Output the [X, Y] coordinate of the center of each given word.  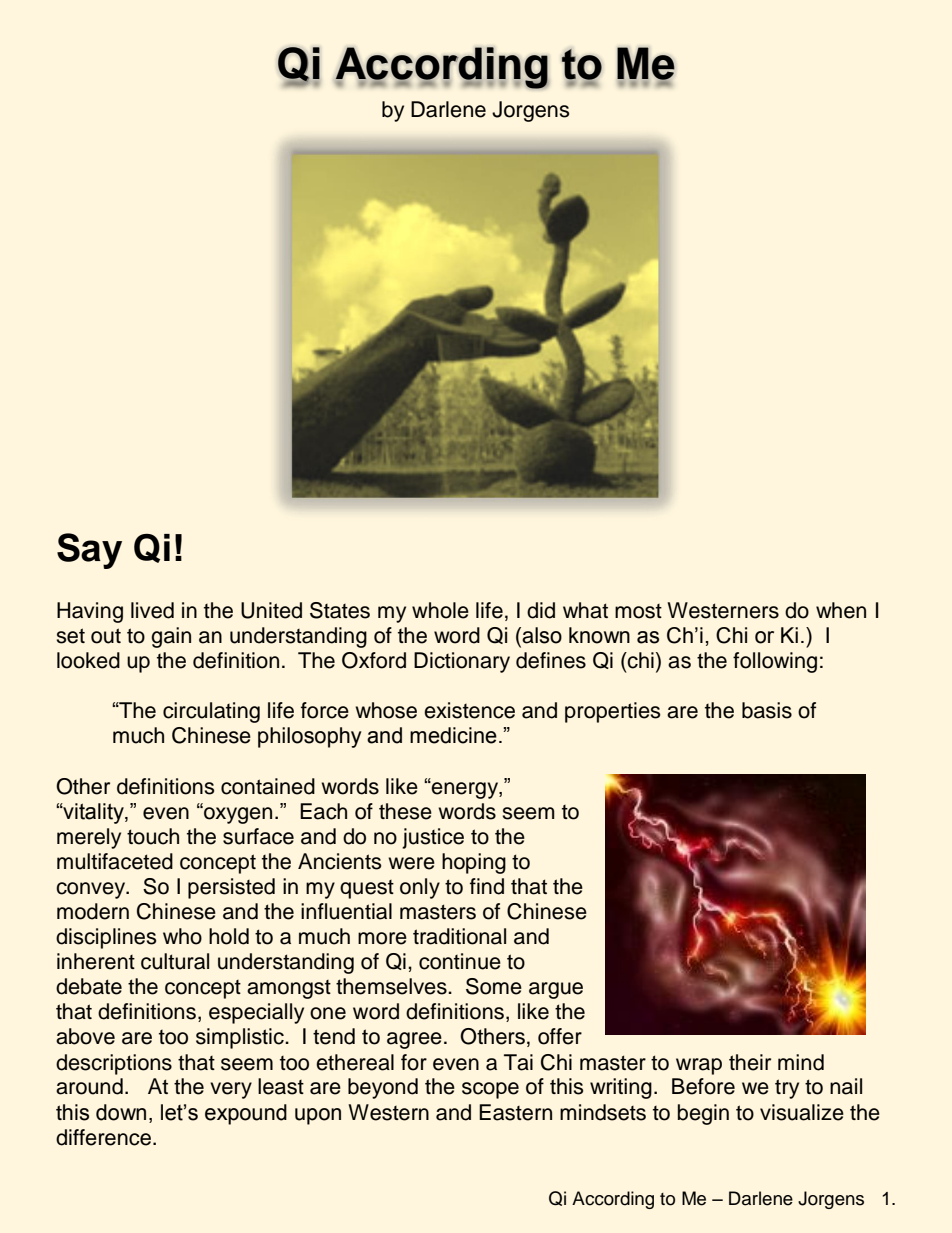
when [841, 610]
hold [229, 936]
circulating [211, 712]
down [121, 1112]
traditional [459, 936]
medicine [453, 735]
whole [440, 610]
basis [767, 710]
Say [89, 551]
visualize [802, 1112]
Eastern [515, 1112]
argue [556, 990]
